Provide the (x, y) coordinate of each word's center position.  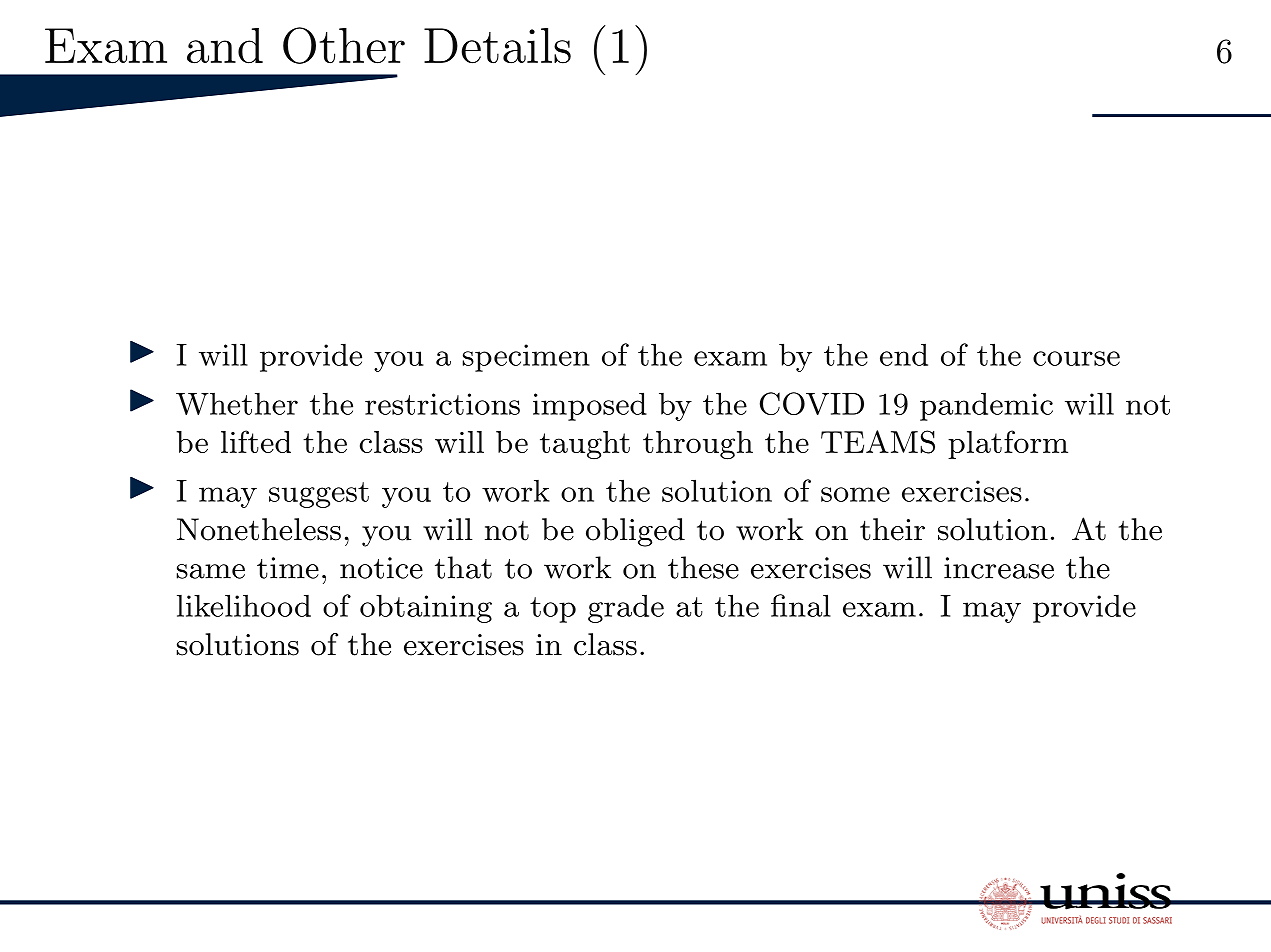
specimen (526, 358)
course (1076, 358)
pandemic (986, 406)
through (698, 445)
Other (344, 45)
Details (497, 46)
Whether (237, 403)
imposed (590, 406)
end (904, 354)
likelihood (244, 605)
